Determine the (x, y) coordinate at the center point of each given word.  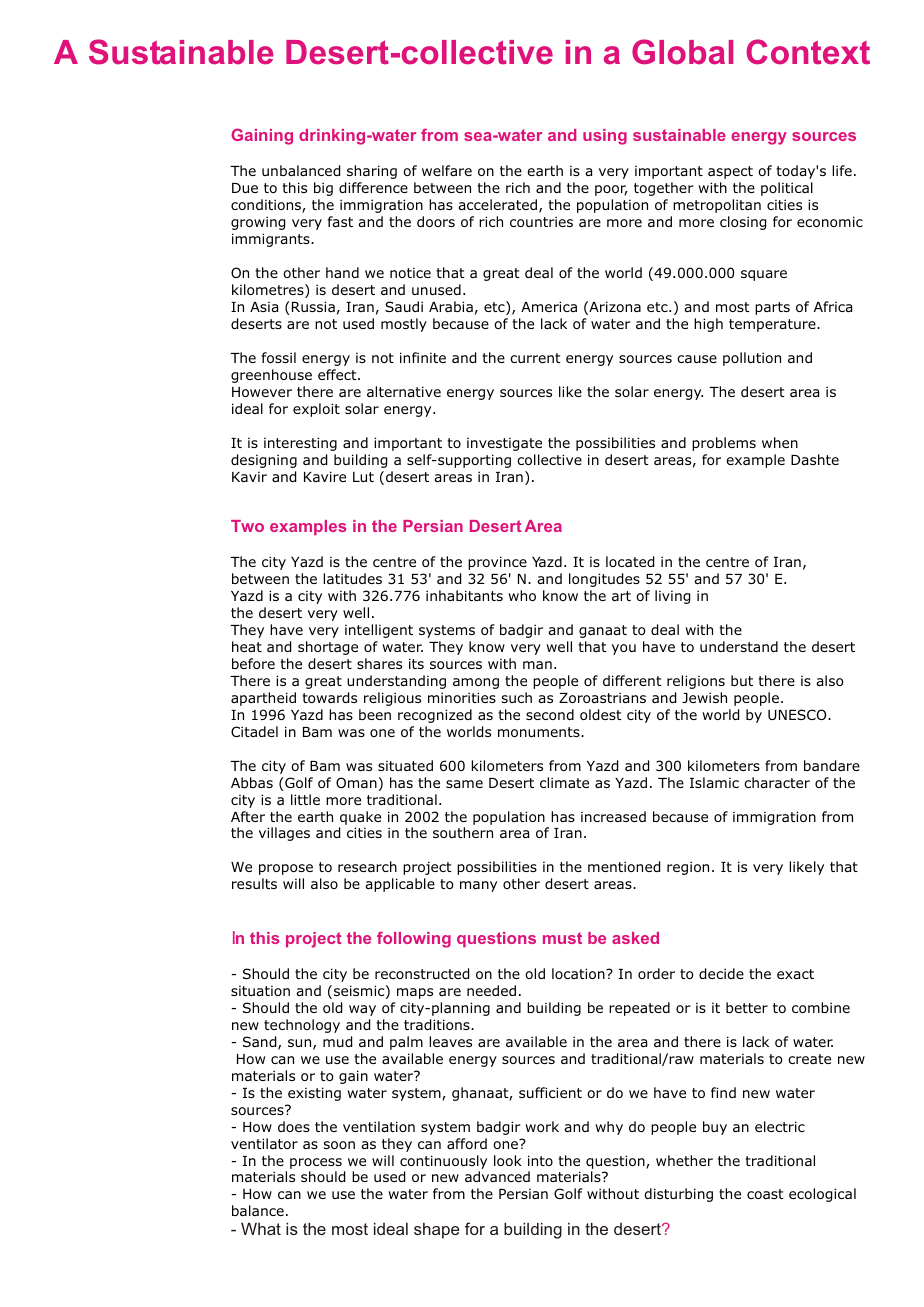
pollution (752, 359)
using (605, 137)
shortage (328, 648)
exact (795, 974)
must (562, 938)
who (522, 595)
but (742, 680)
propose (286, 869)
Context (808, 52)
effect (338, 374)
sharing (372, 172)
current (535, 358)
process (316, 1163)
